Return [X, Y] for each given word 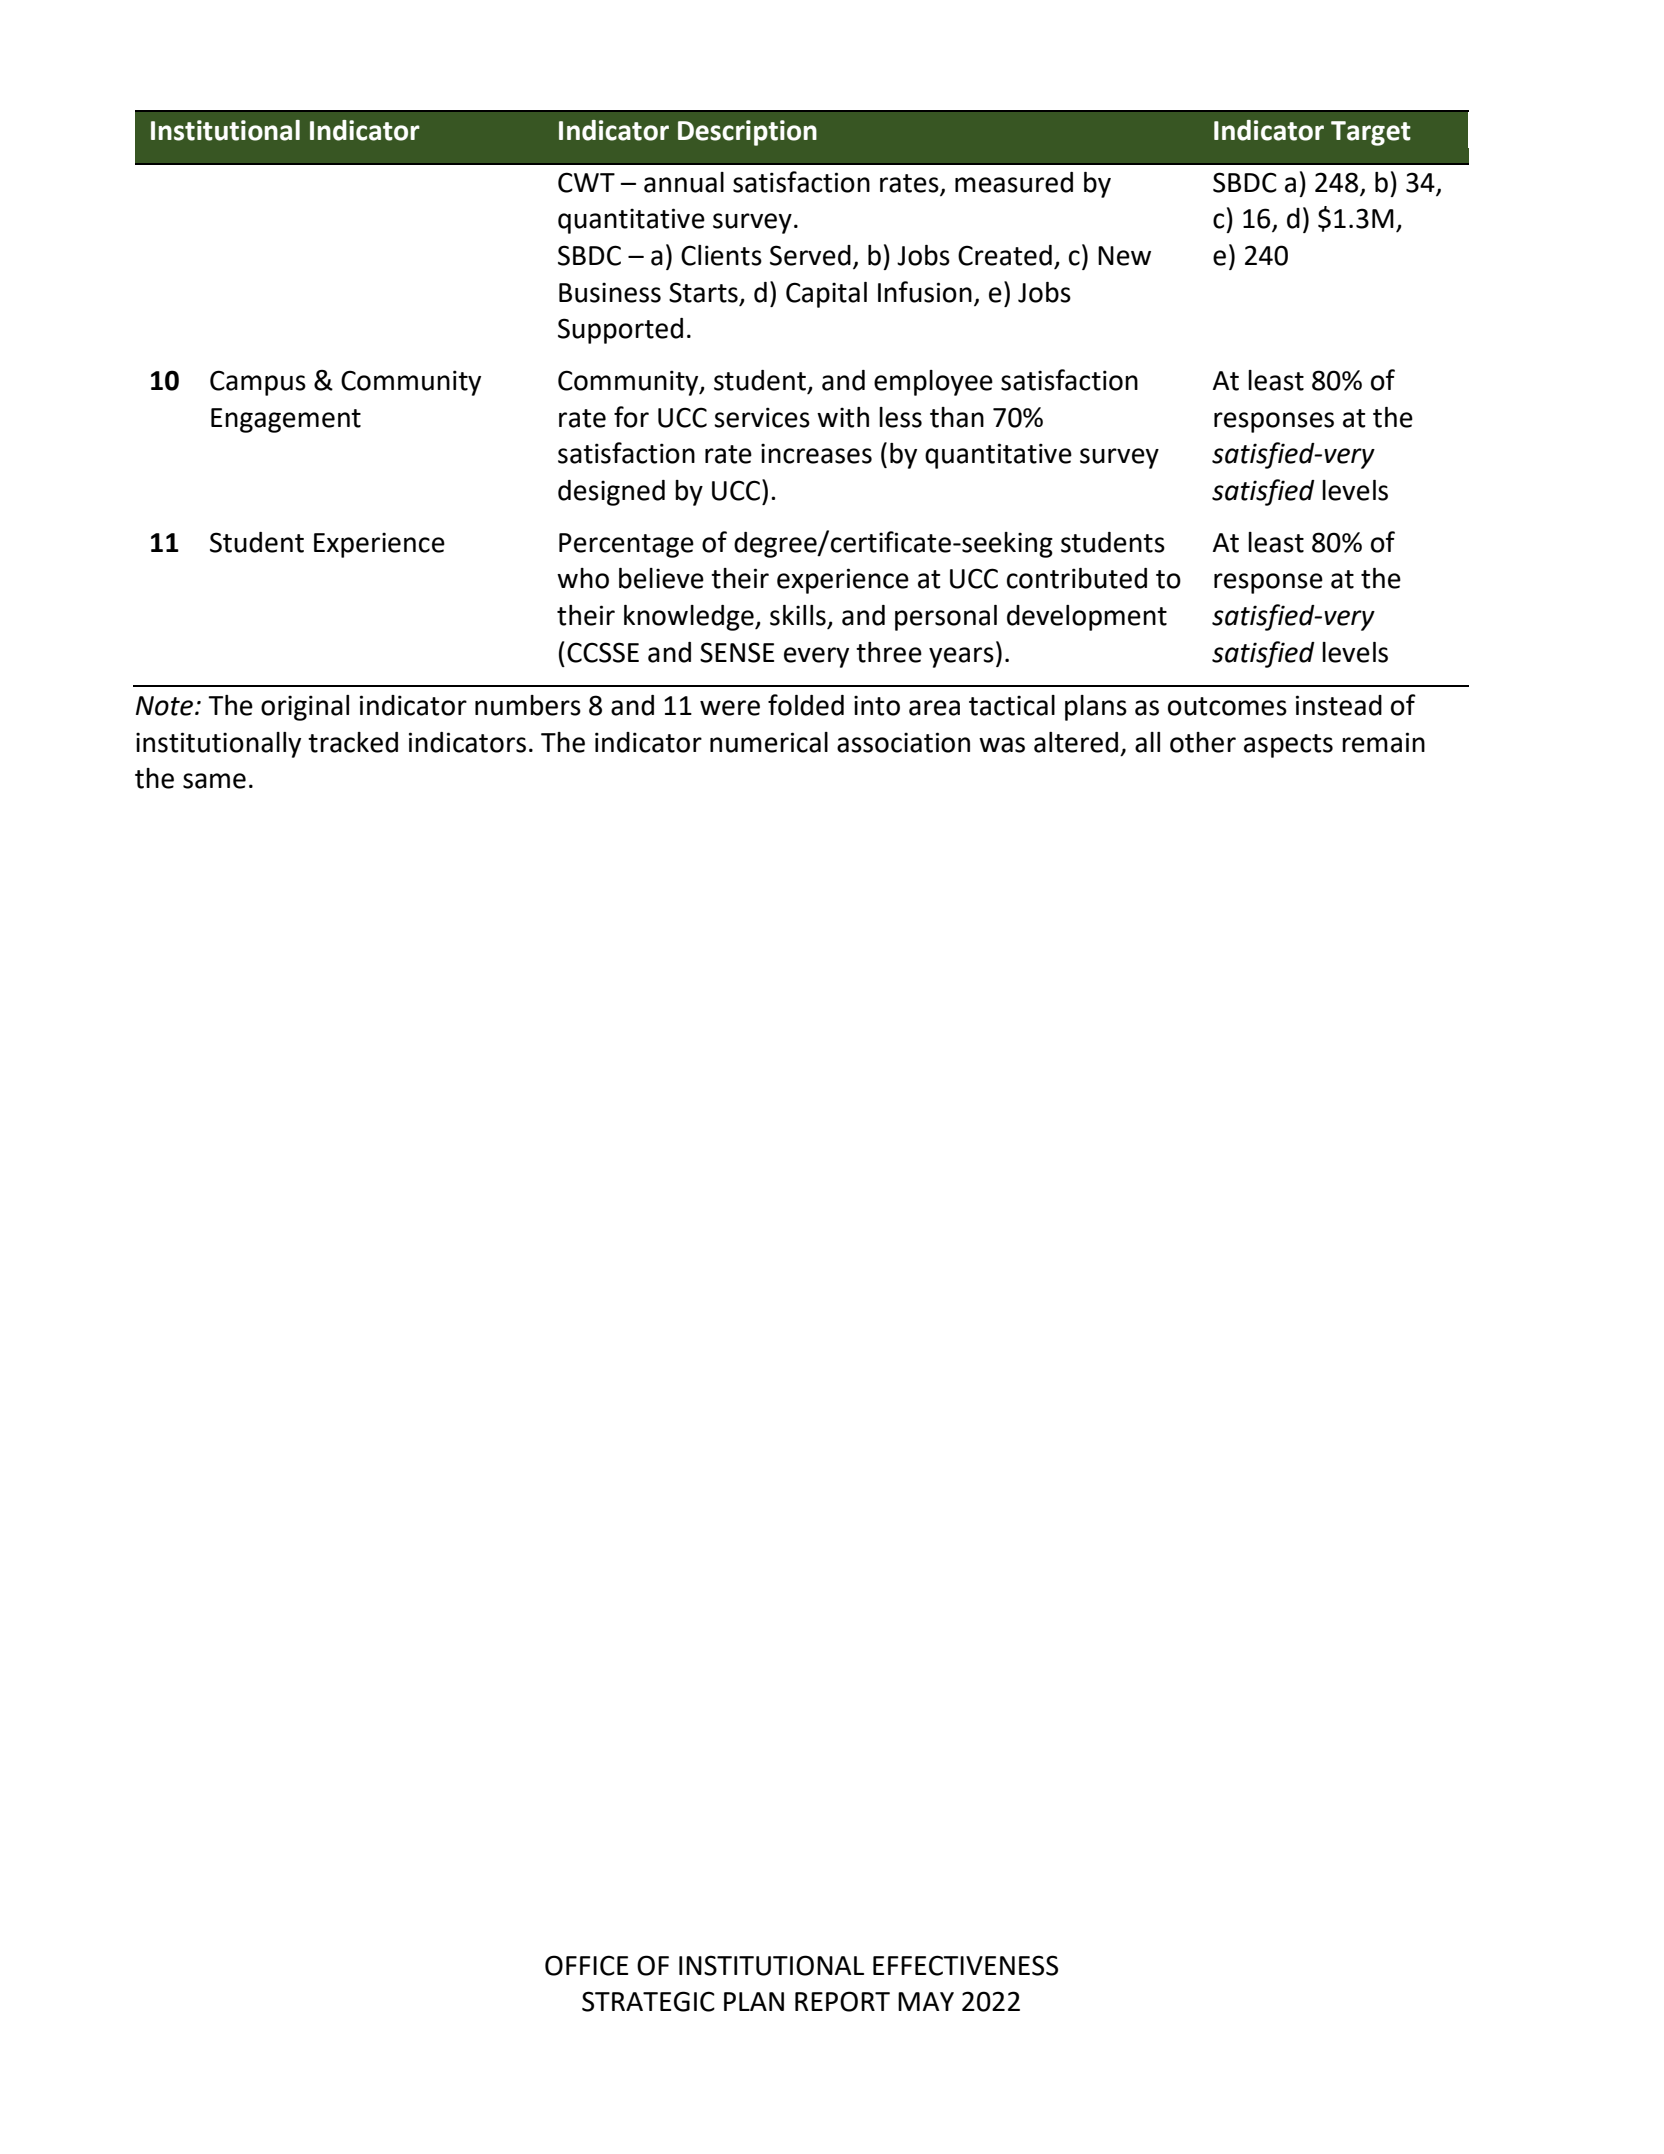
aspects [1288, 746]
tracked [353, 742]
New [1124, 256]
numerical [769, 742]
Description [747, 133]
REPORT [842, 2001]
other [1203, 742]
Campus [258, 383]
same [214, 781]
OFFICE [586, 1965]
